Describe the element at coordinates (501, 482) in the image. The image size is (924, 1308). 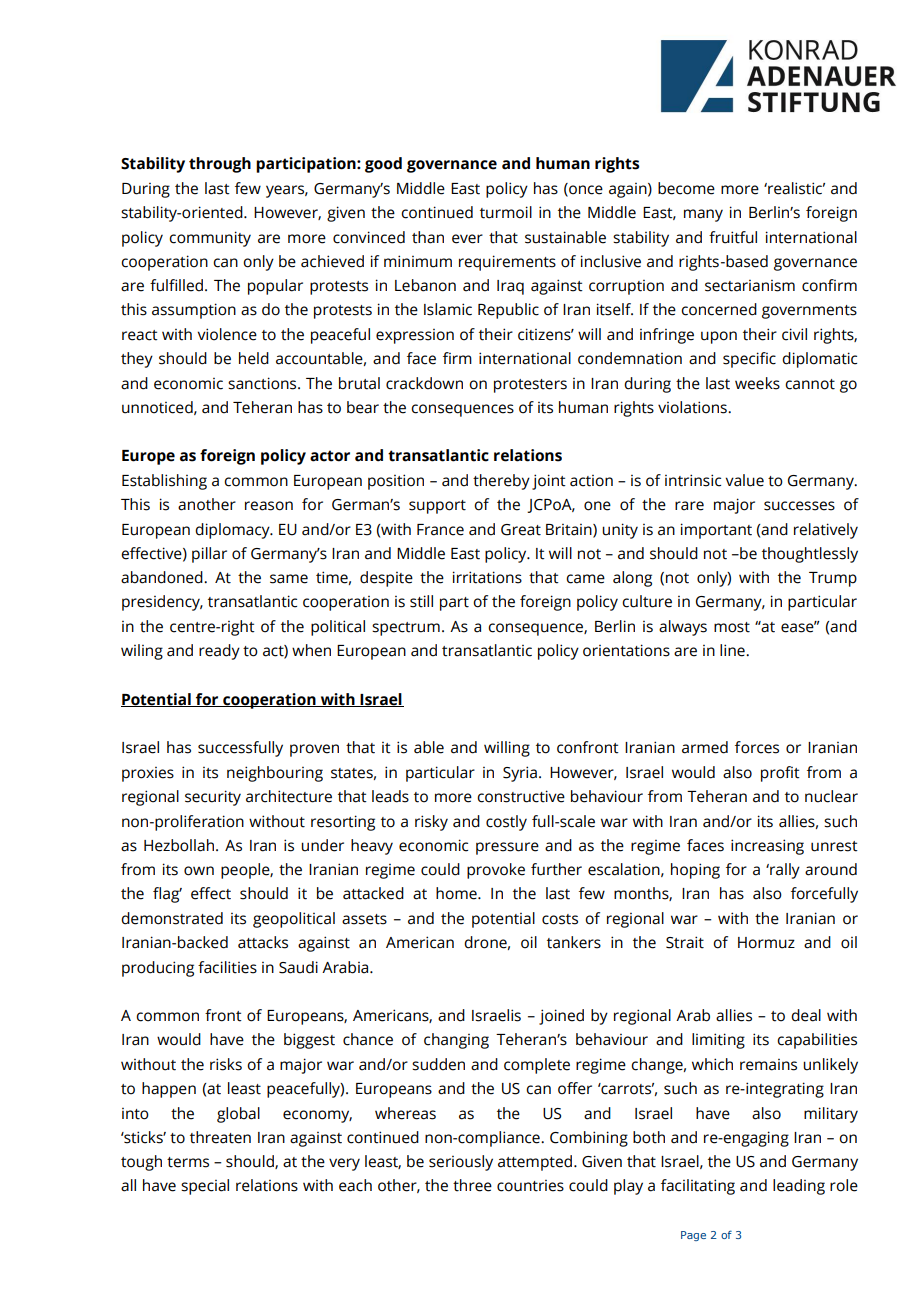
I see `thereby` at that location.
